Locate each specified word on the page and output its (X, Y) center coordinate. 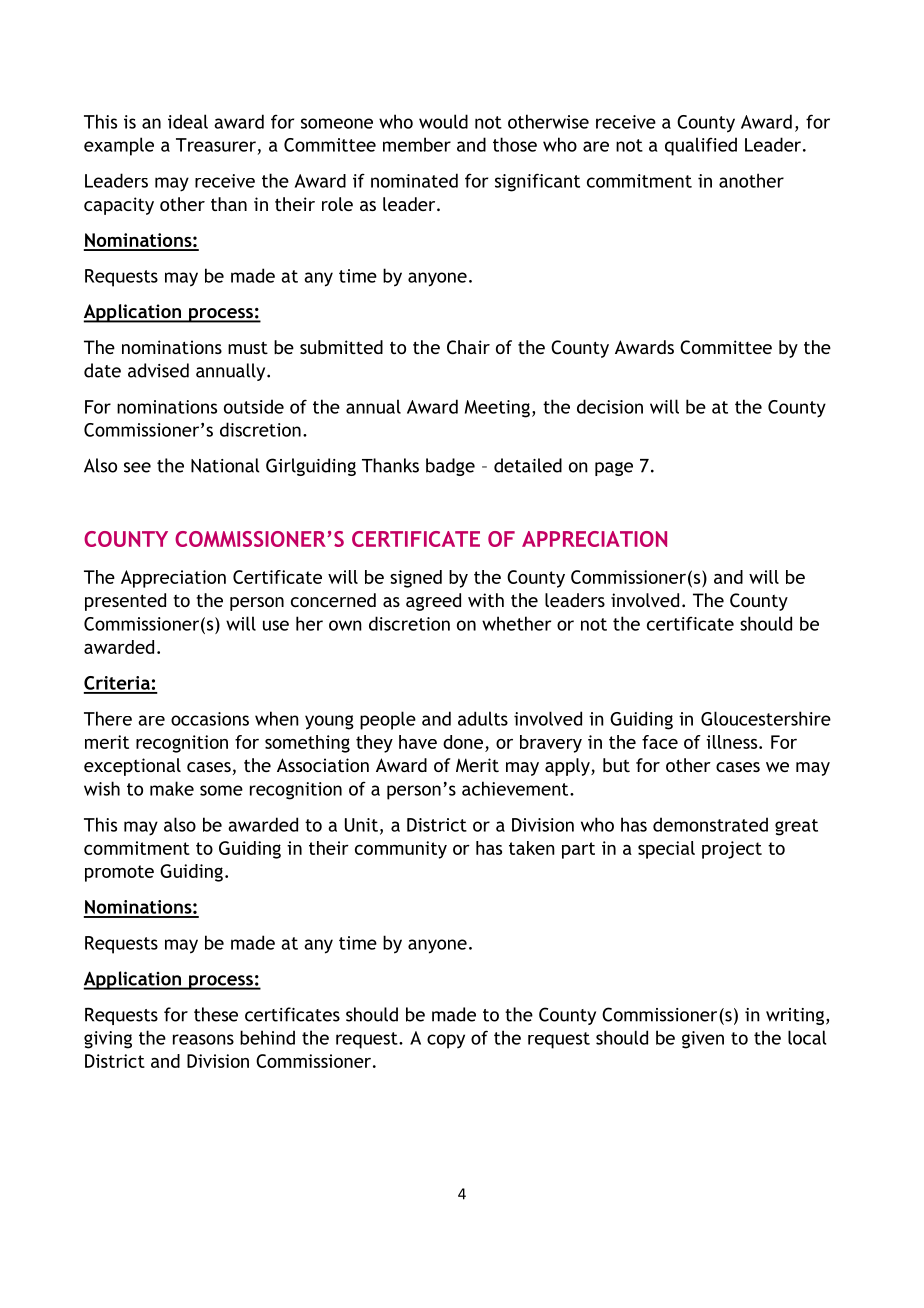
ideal (188, 121)
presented (125, 602)
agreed (433, 602)
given (703, 1040)
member (417, 144)
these (216, 1014)
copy (446, 1041)
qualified (701, 146)
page (614, 469)
